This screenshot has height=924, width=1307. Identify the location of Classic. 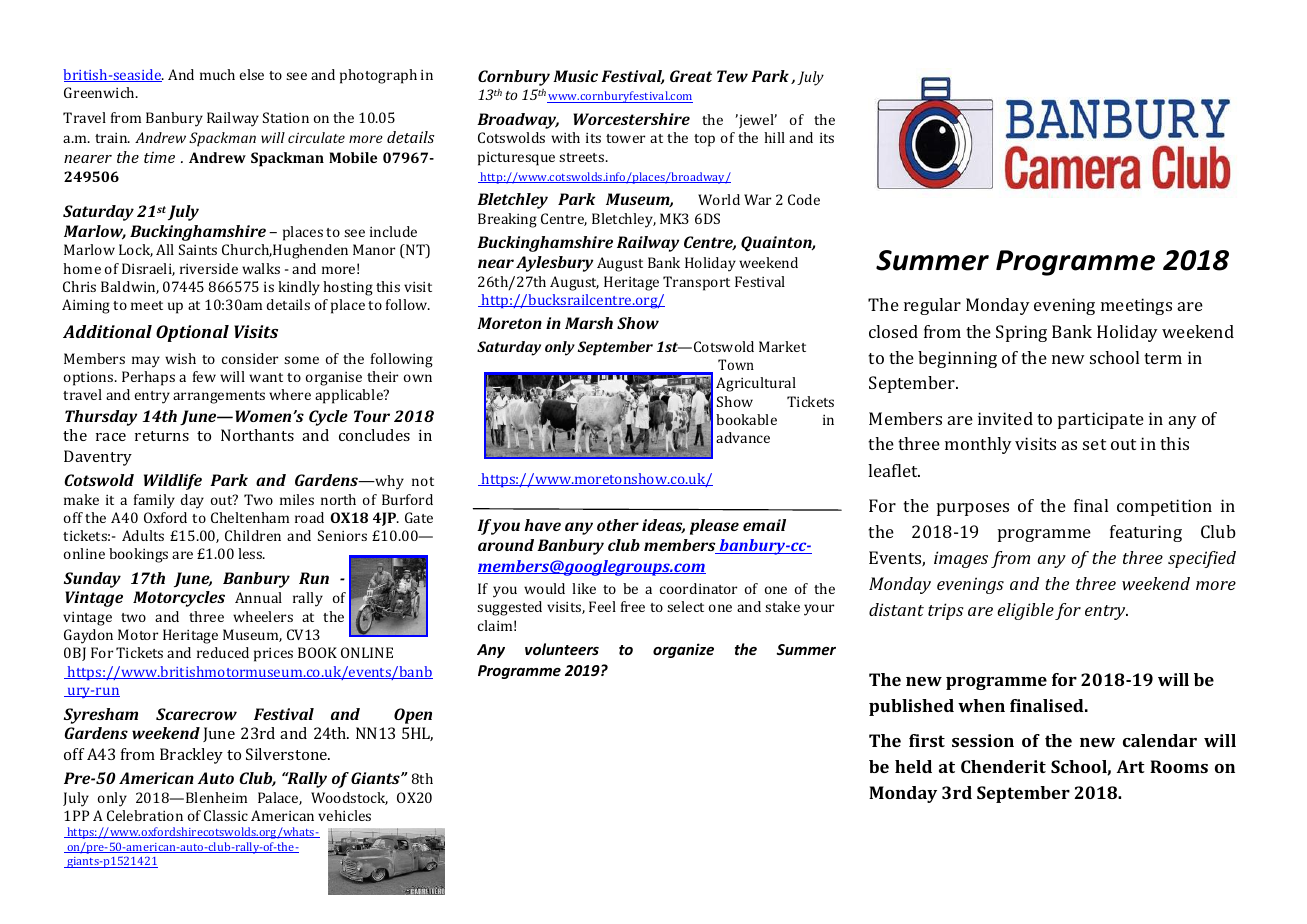
(226, 815).
